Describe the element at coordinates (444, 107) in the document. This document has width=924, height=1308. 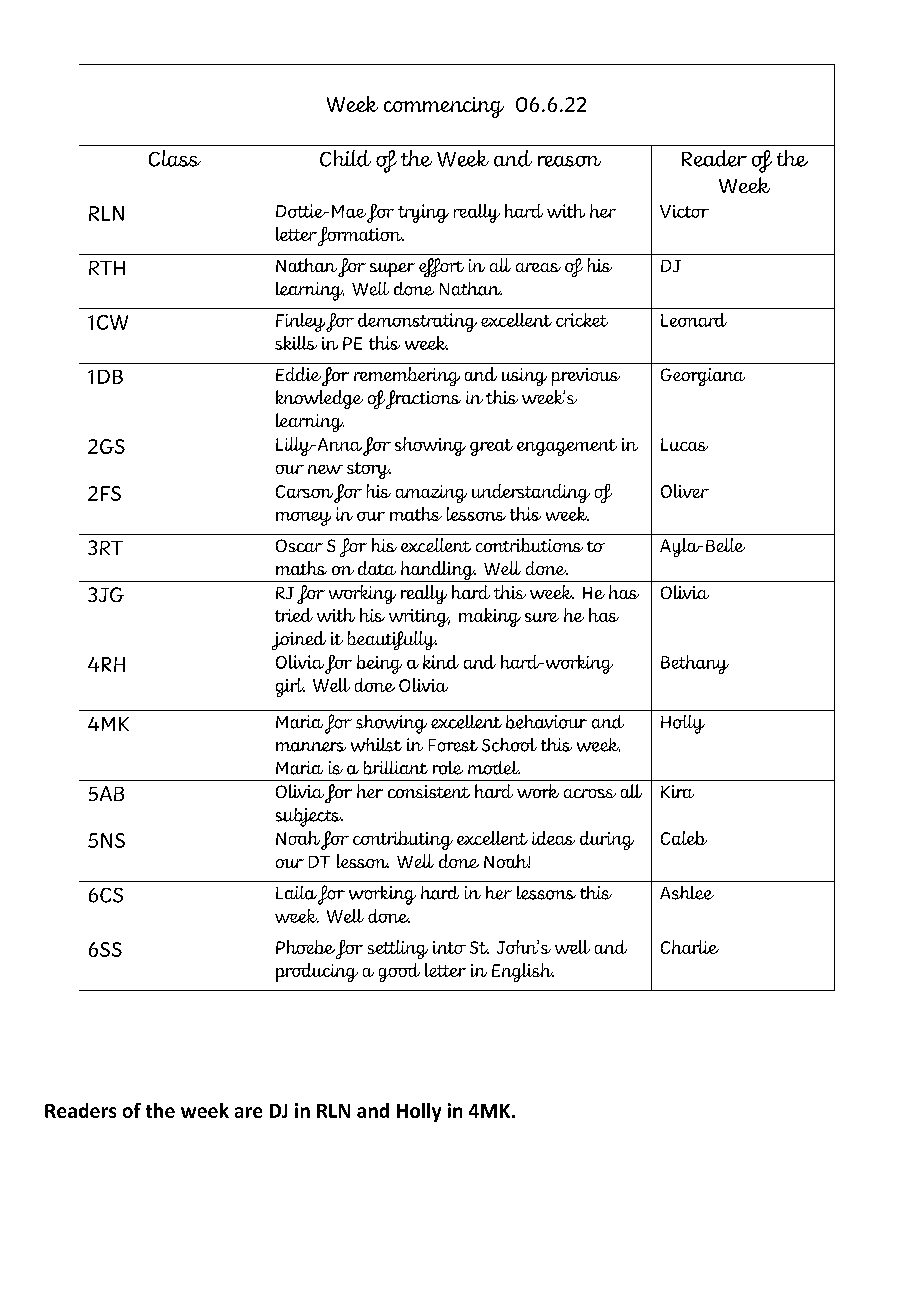
I see `commencing` at that location.
